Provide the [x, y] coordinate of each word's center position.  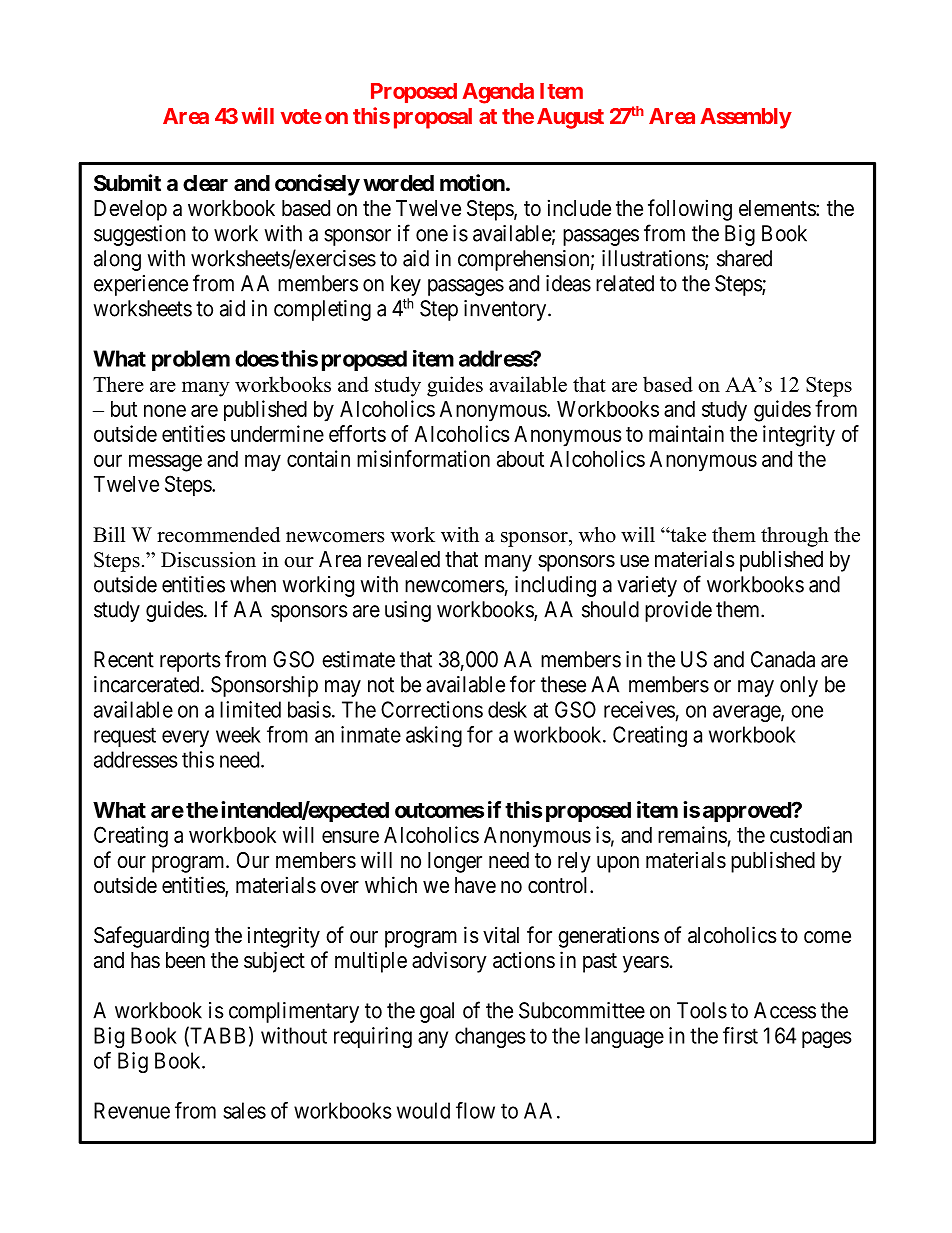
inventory [506, 310]
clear [205, 183]
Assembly [746, 118]
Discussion [208, 560]
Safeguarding [151, 937]
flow [475, 1110]
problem [191, 360]
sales [244, 1110]
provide [678, 611]
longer [455, 862]
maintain [686, 433]
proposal [433, 118]
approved [748, 812]
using [408, 611]
